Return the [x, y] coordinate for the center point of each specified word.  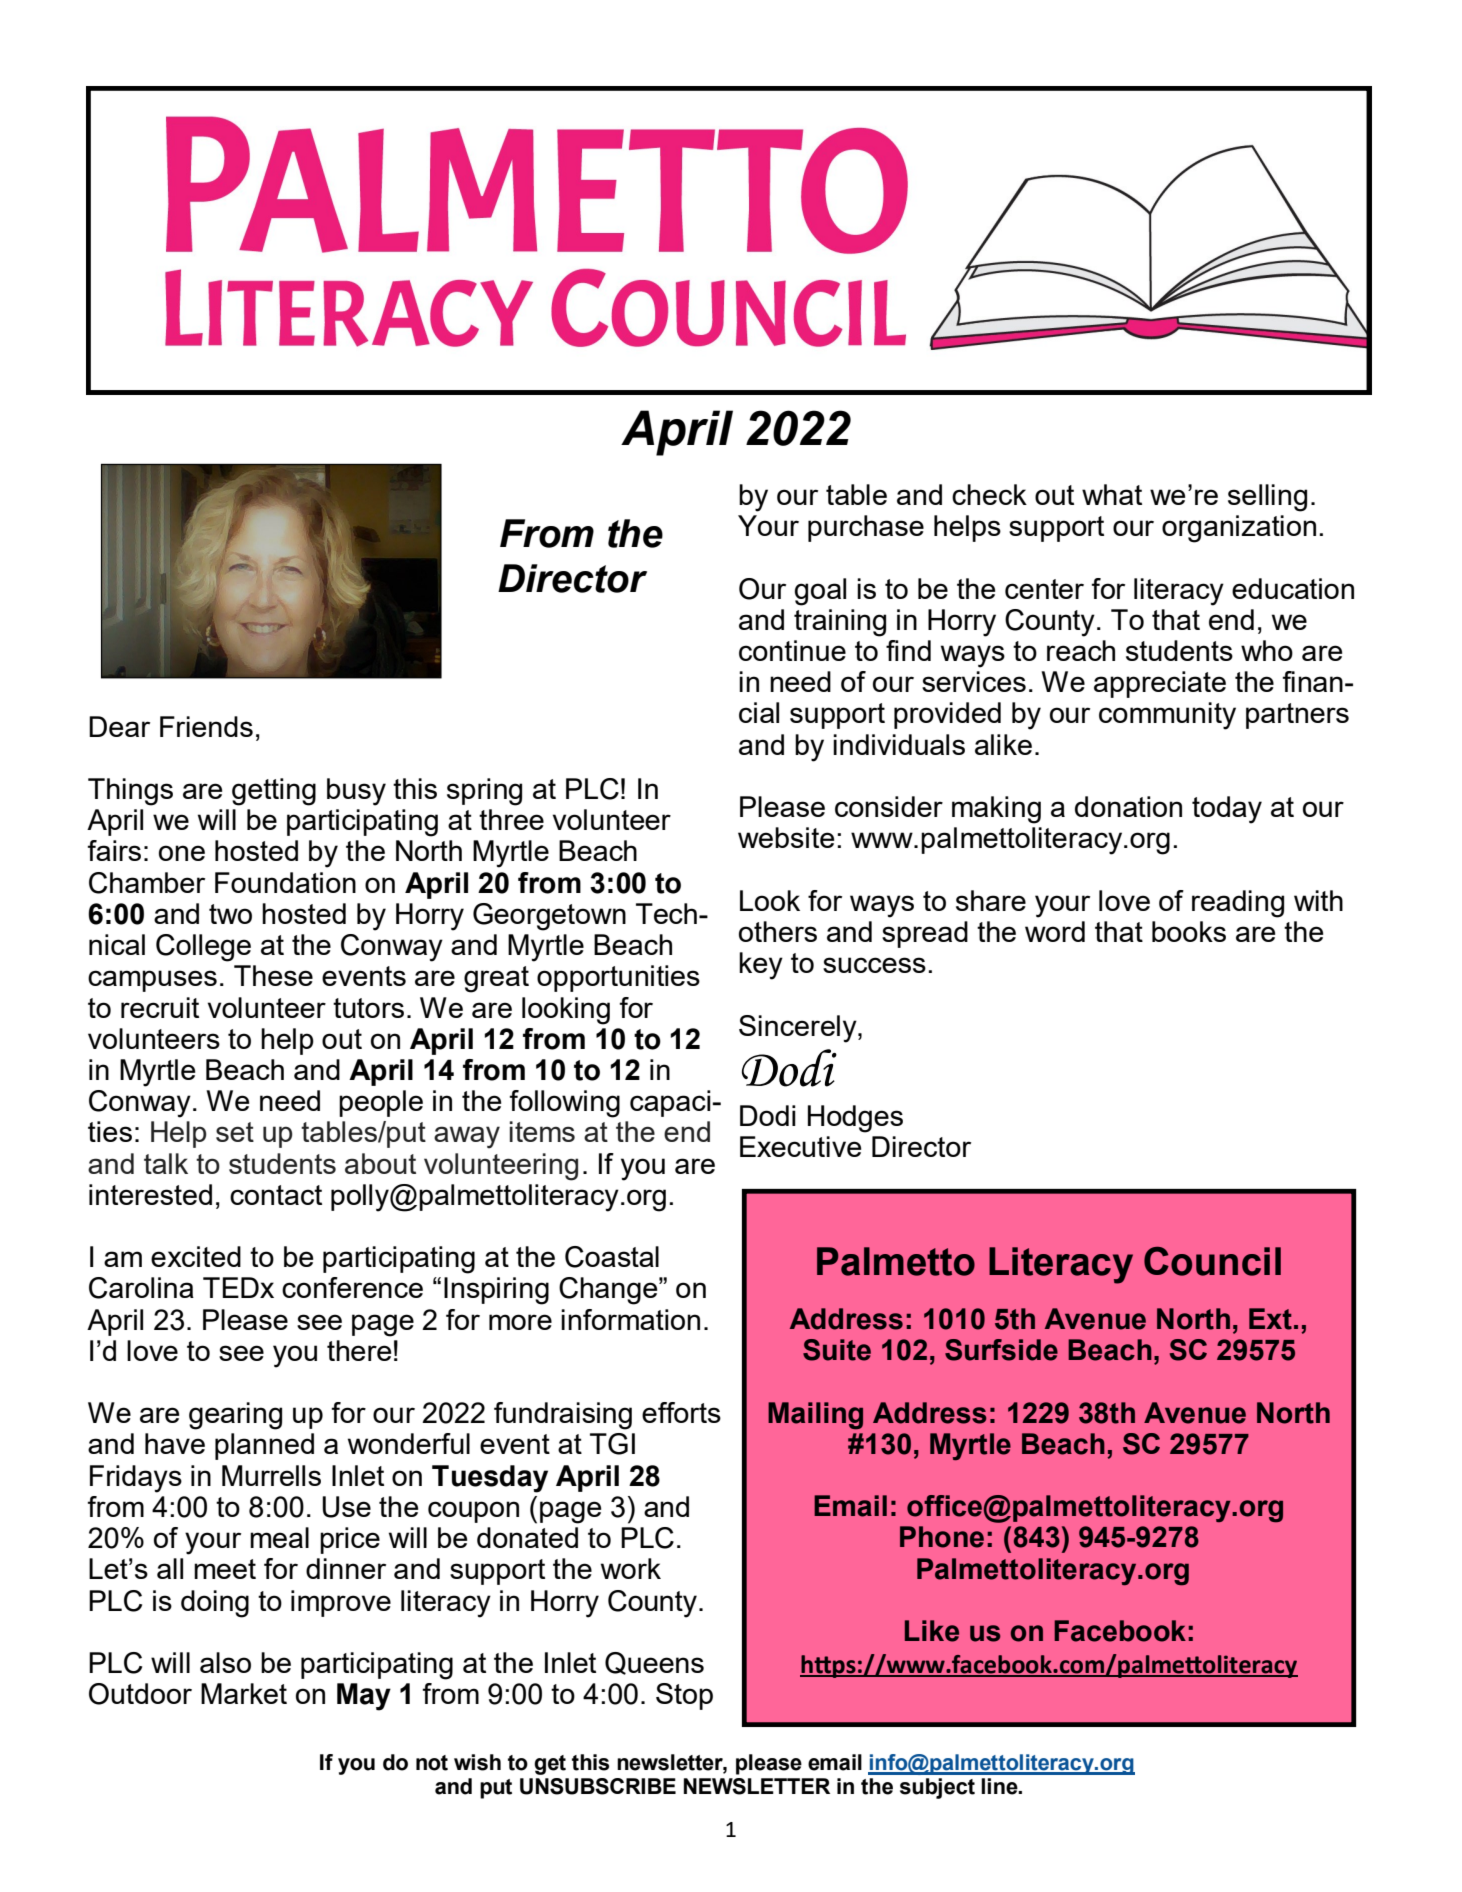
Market [244, 1693]
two [230, 914]
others [778, 931]
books [1189, 931]
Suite [837, 1350]
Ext [1270, 1319]
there [359, 1350]
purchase [866, 528]
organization [1239, 529]
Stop [684, 1696]
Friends [206, 726]
